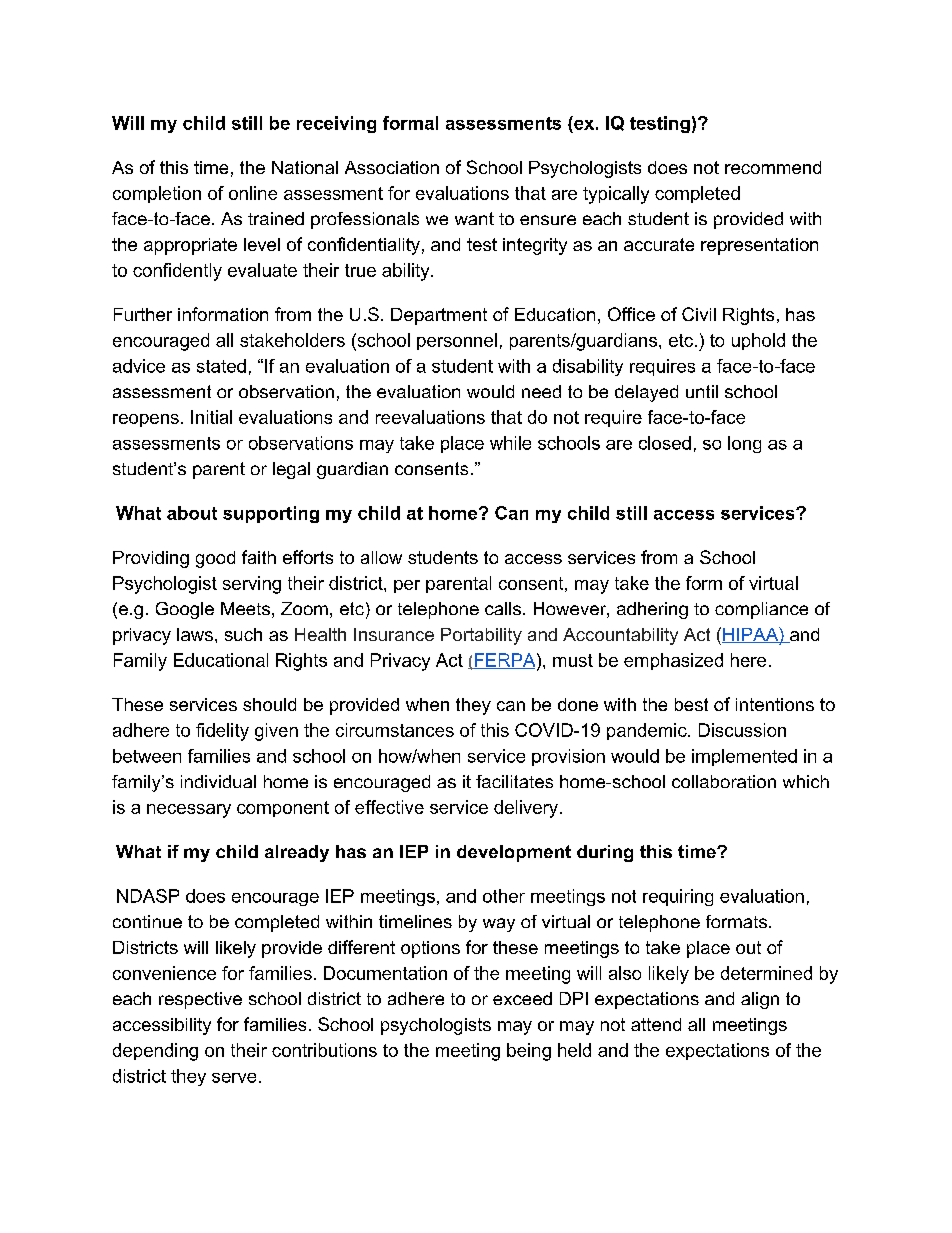 The width and height of the screenshot is (952, 1233). Describe the element at coordinates (760, 1000) in the screenshot. I see `align` at that location.
